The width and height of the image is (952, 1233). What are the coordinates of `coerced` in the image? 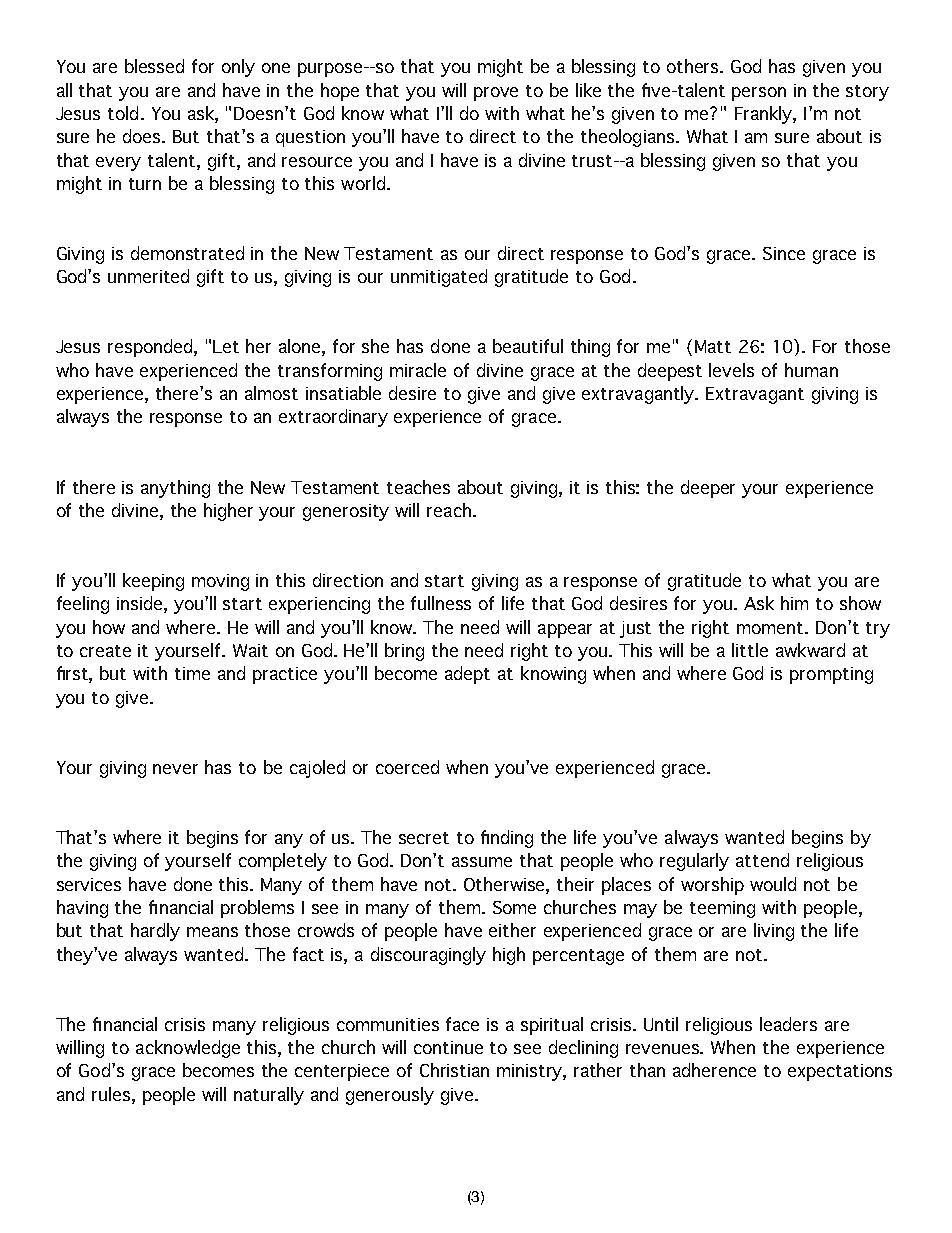 It's located at (407, 767).
